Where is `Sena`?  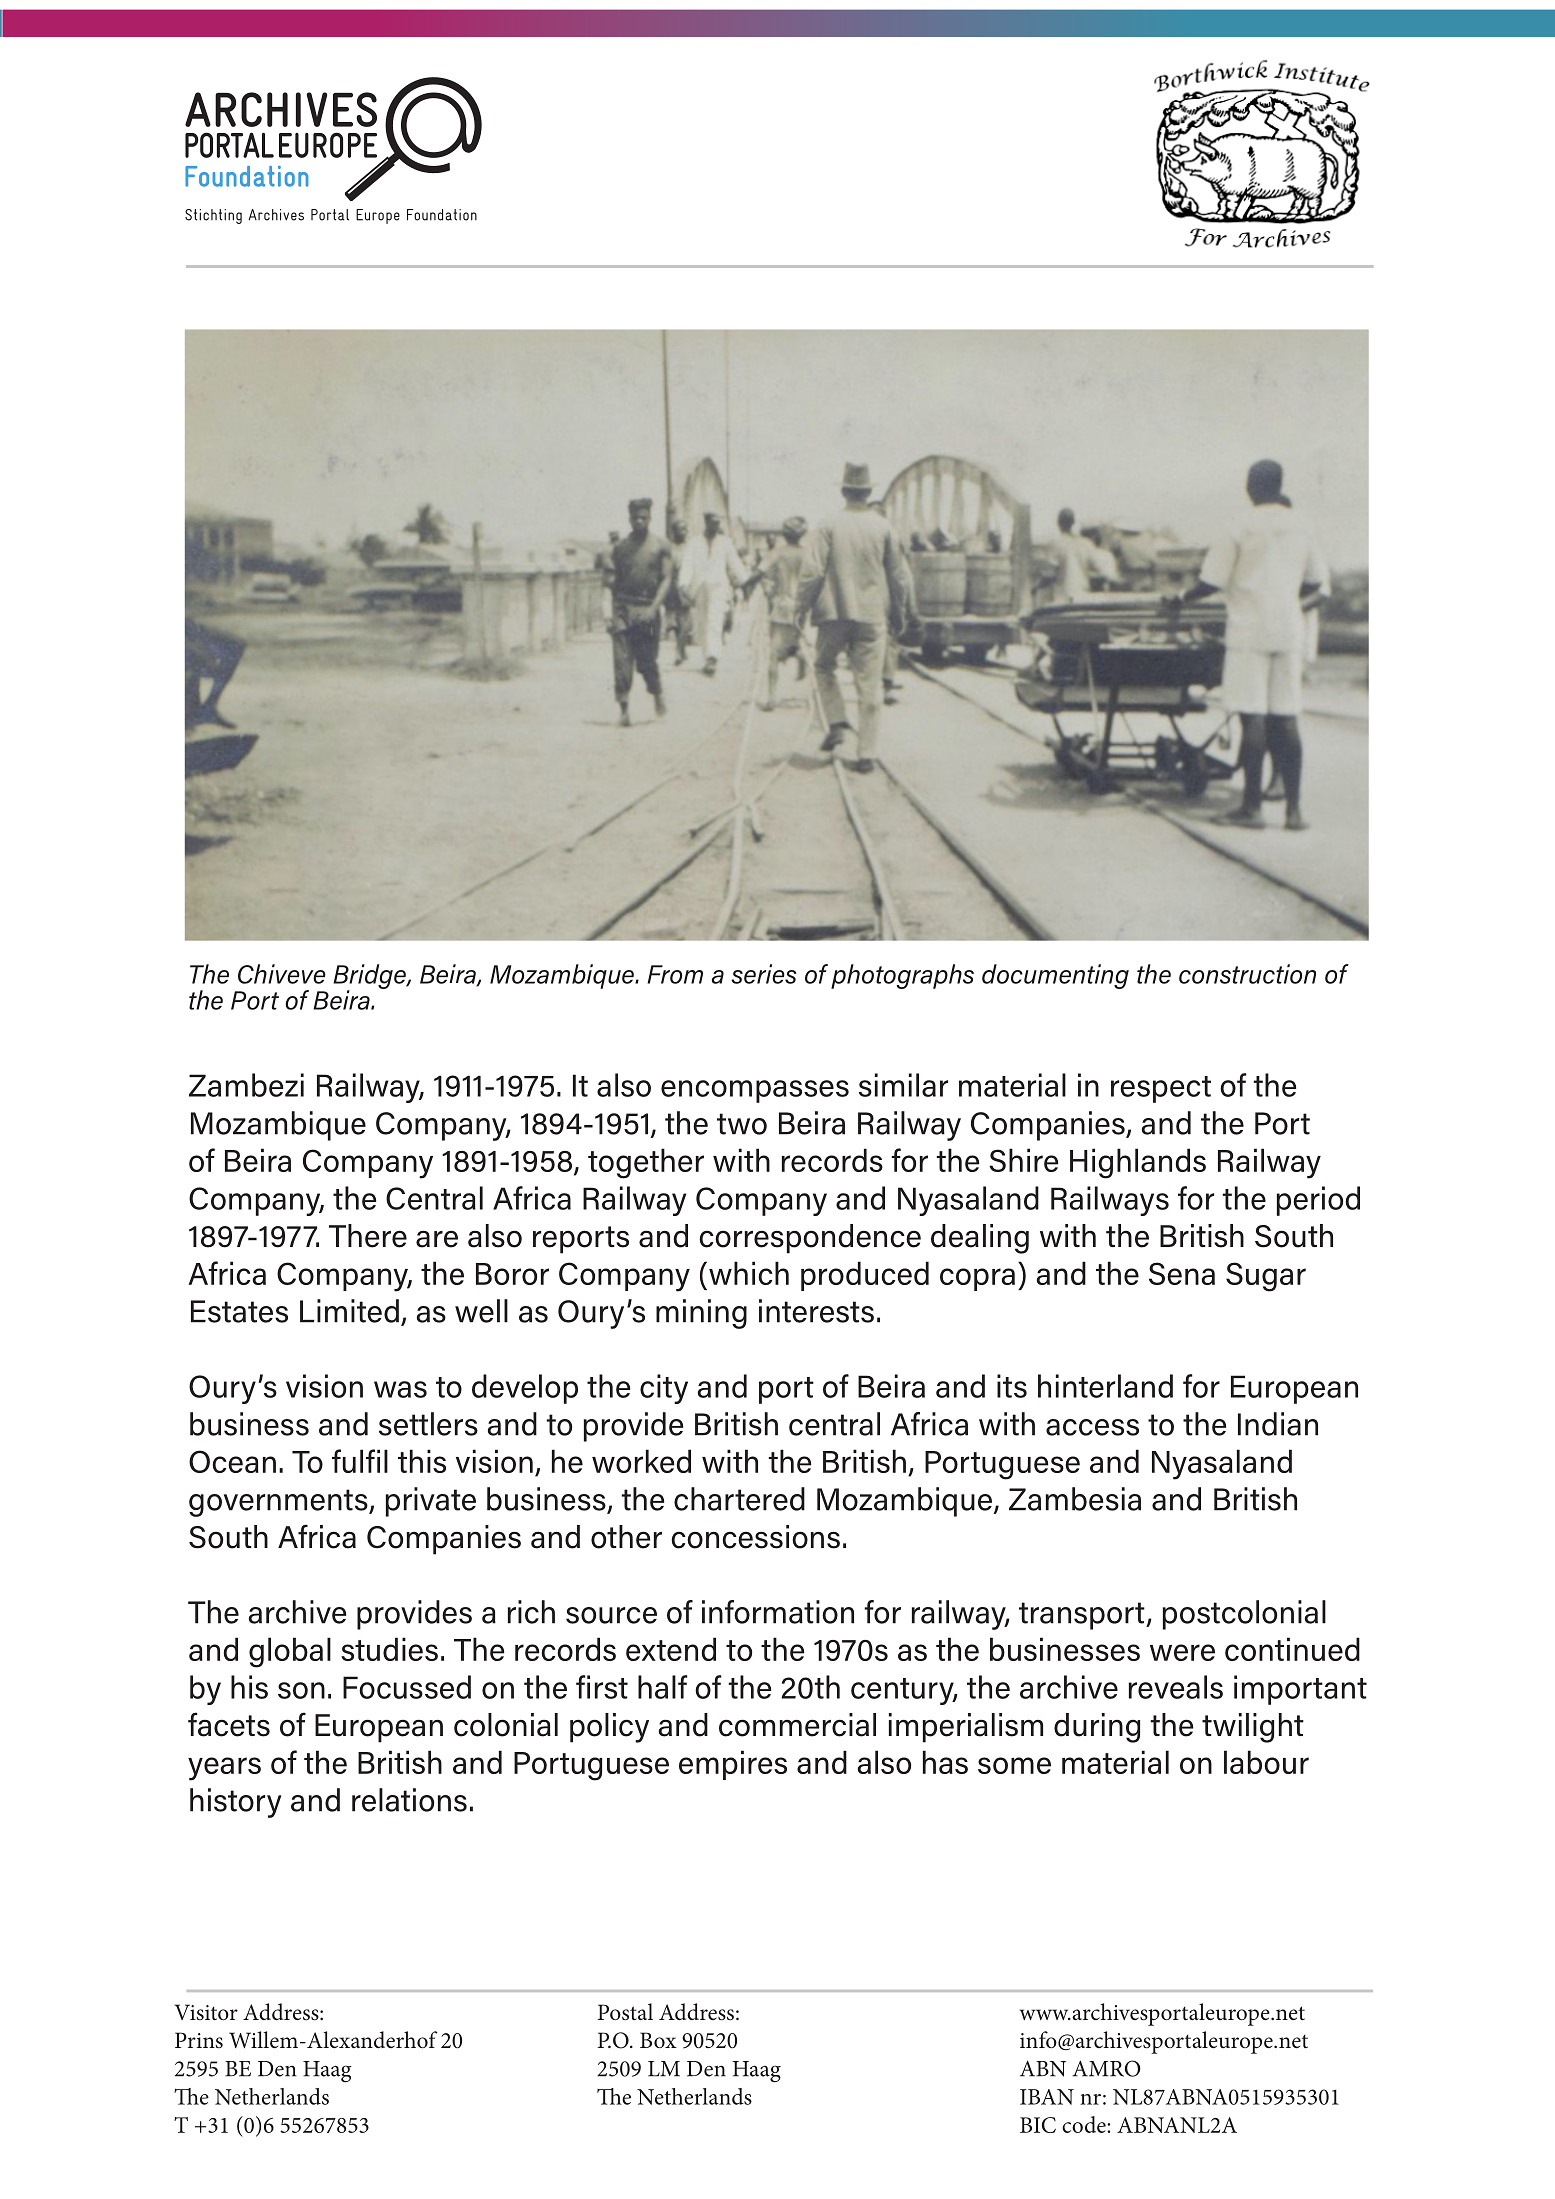
Sena is located at coordinates (1182, 1273).
